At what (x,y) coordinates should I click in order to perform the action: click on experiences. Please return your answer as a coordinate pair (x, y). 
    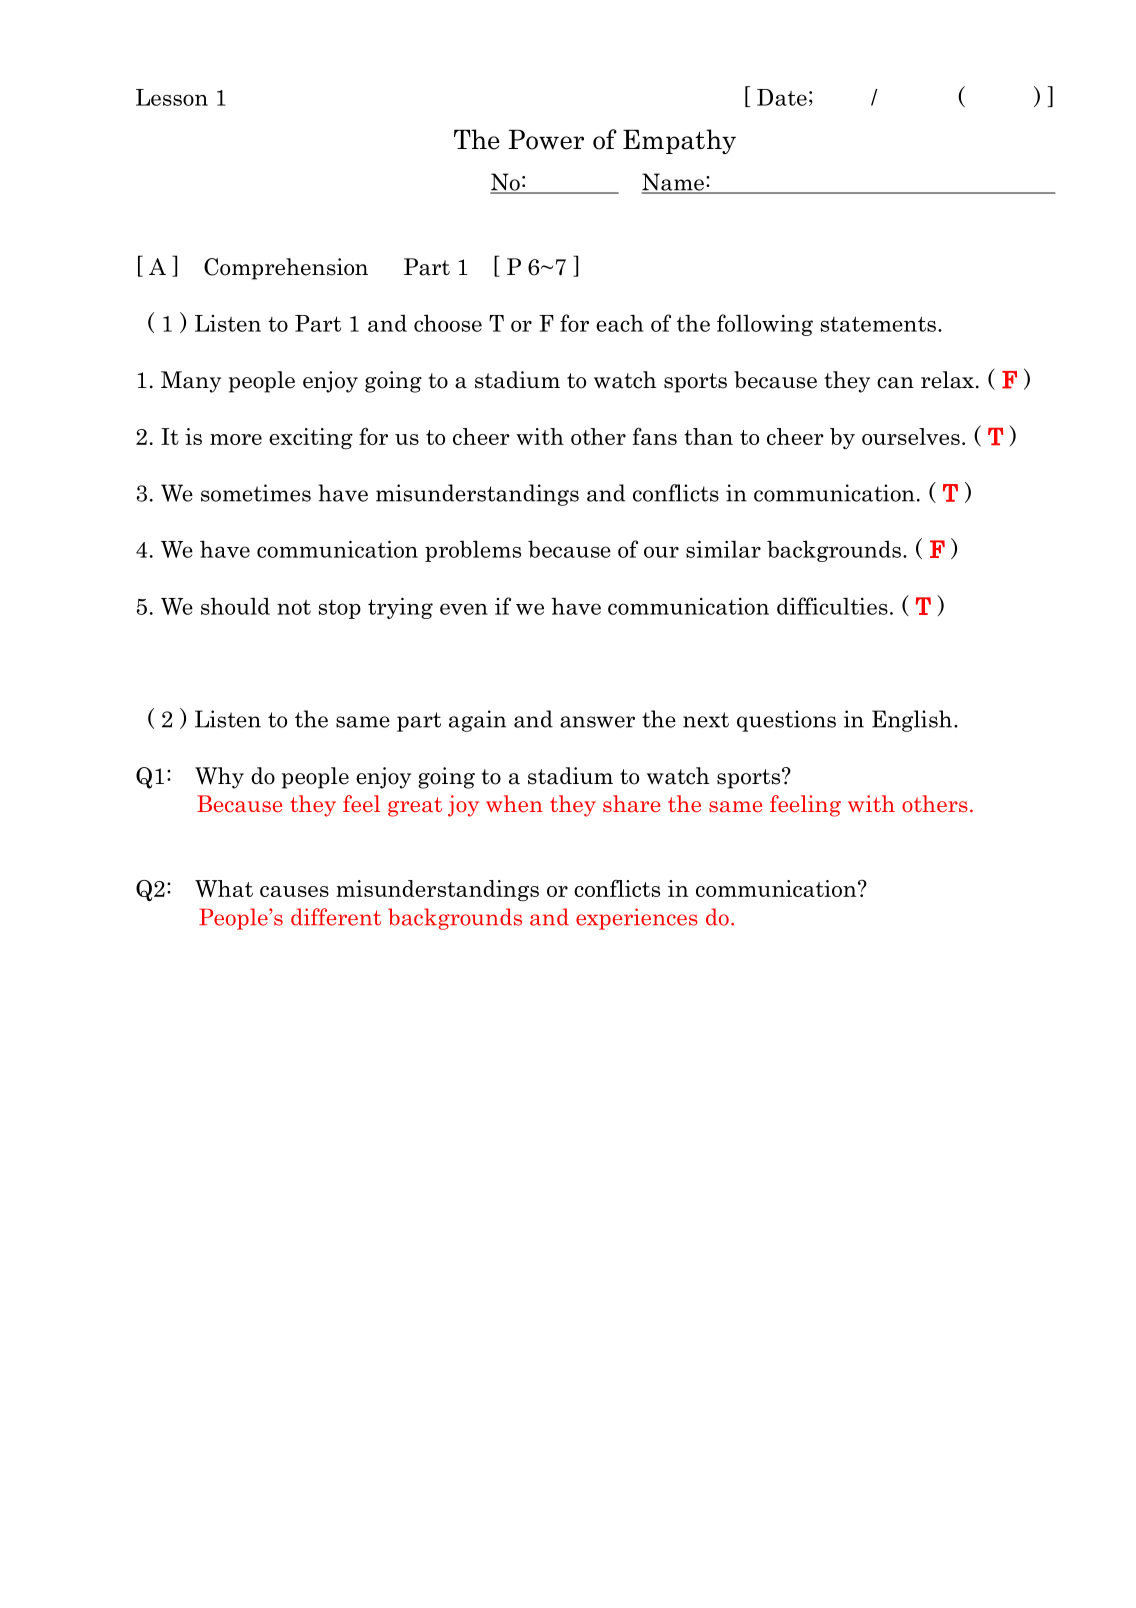
    Looking at the image, I should click on (637, 919).
